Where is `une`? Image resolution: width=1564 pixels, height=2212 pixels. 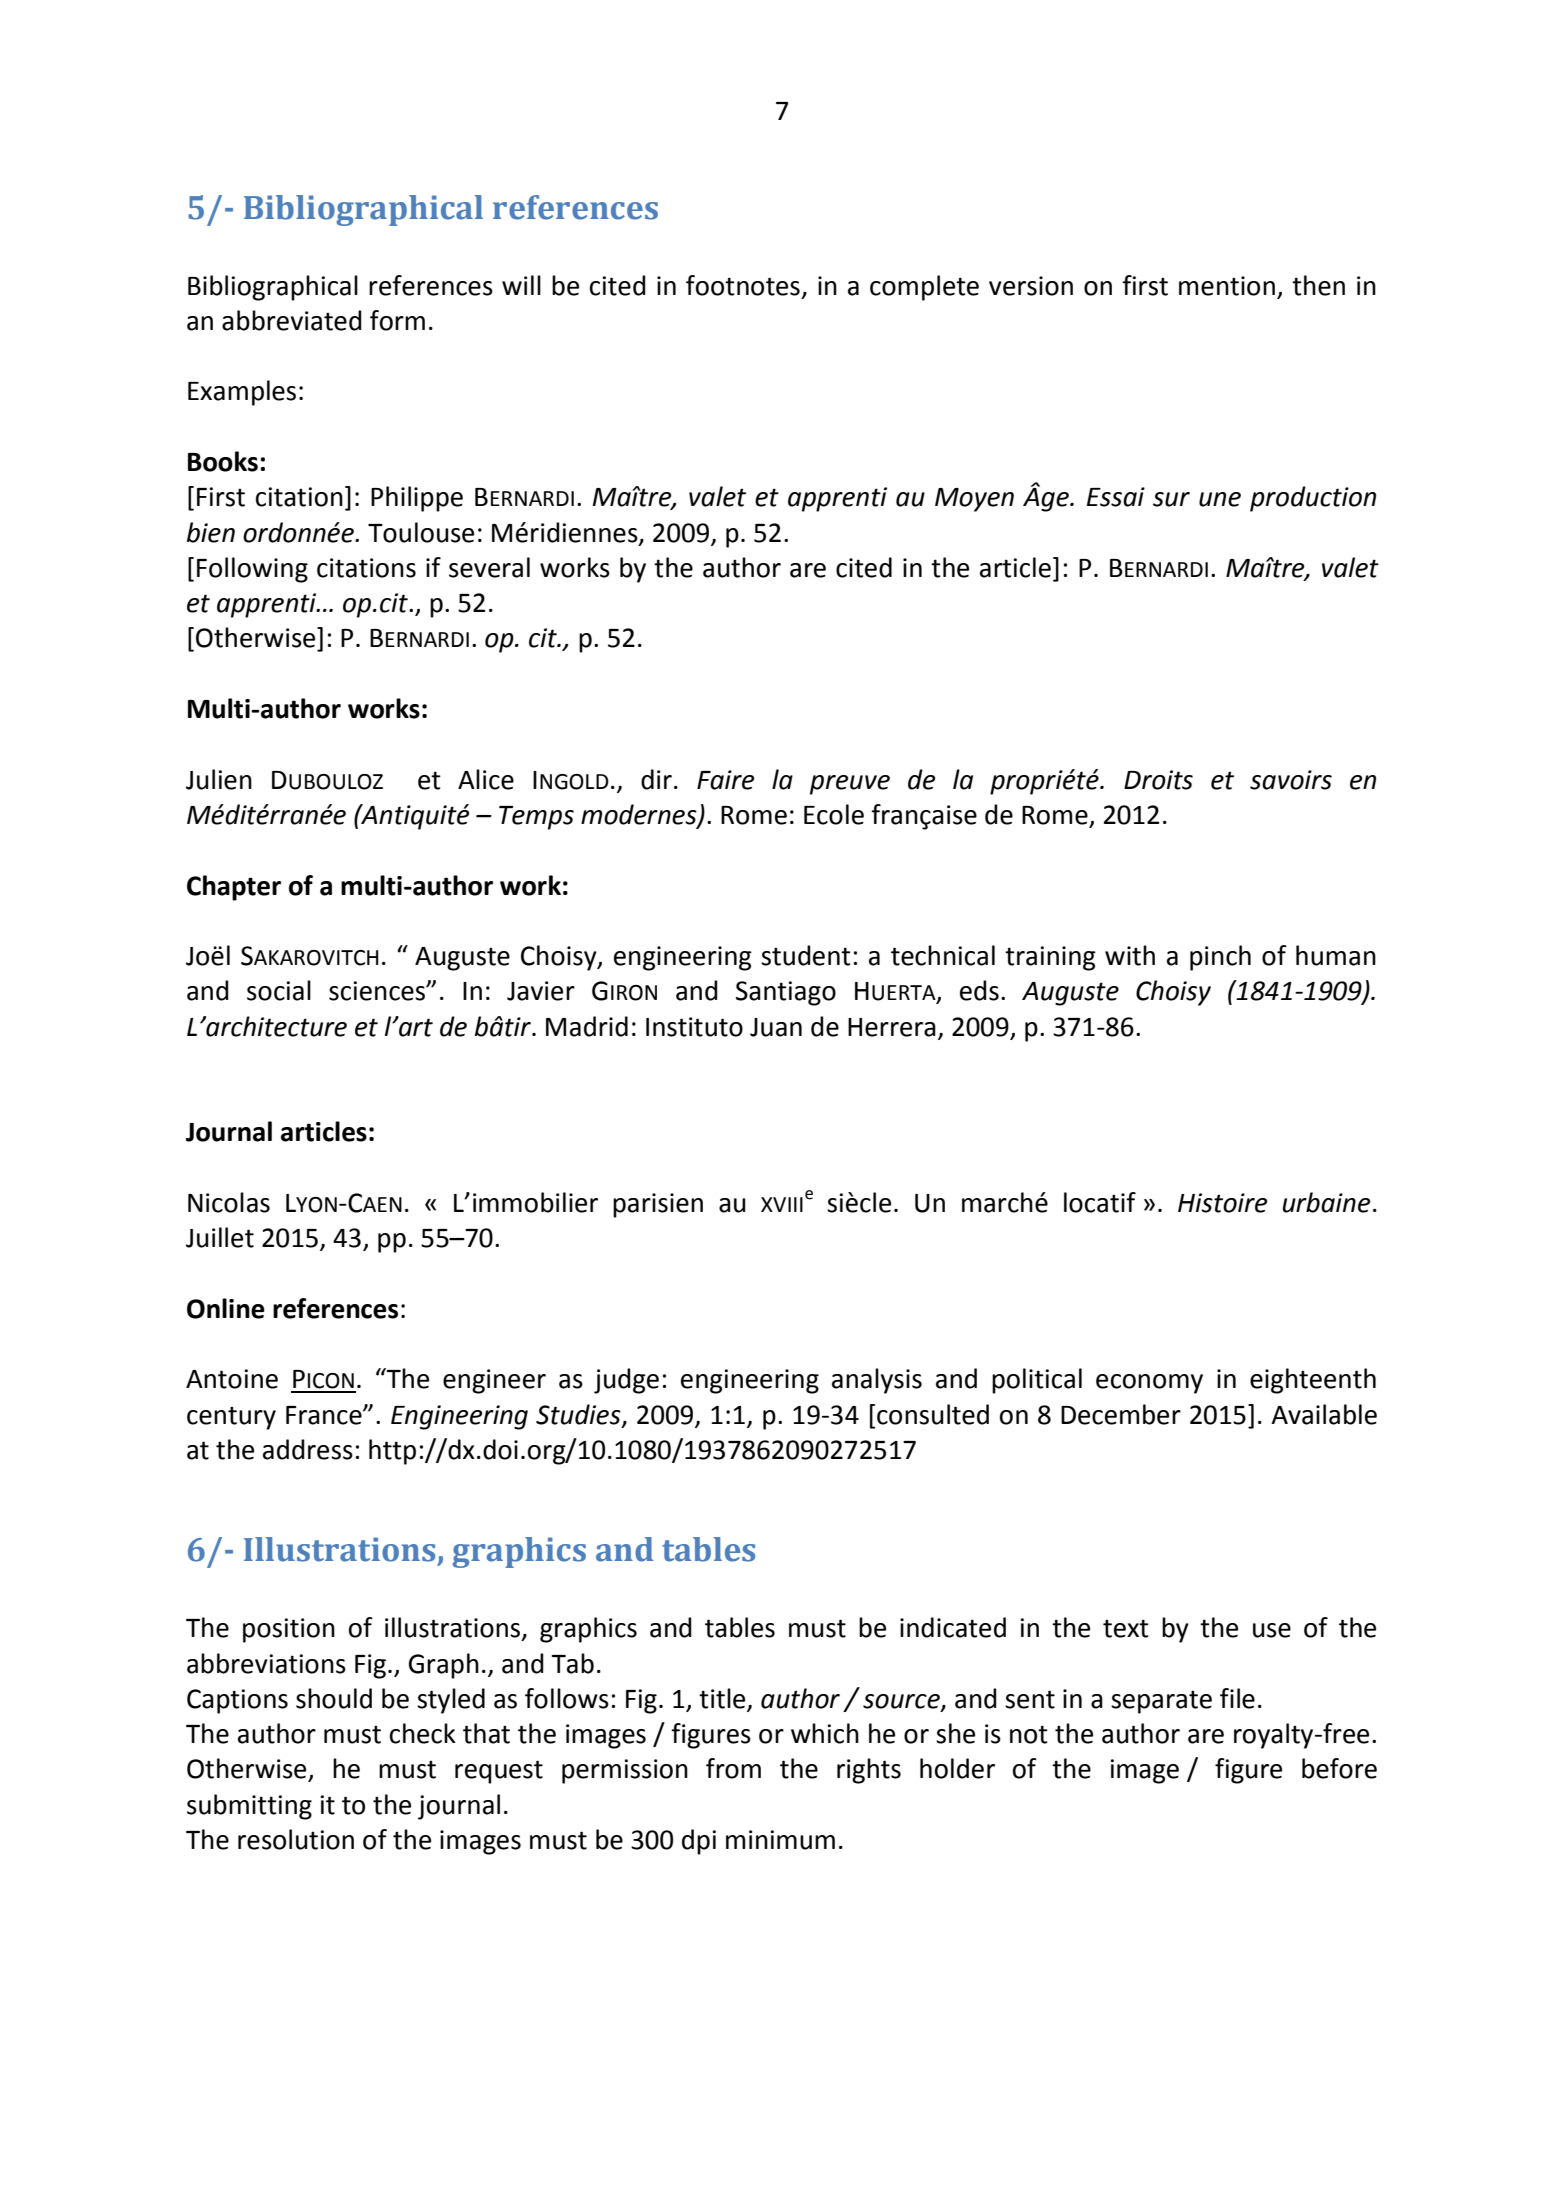
une is located at coordinates (1220, 499).
